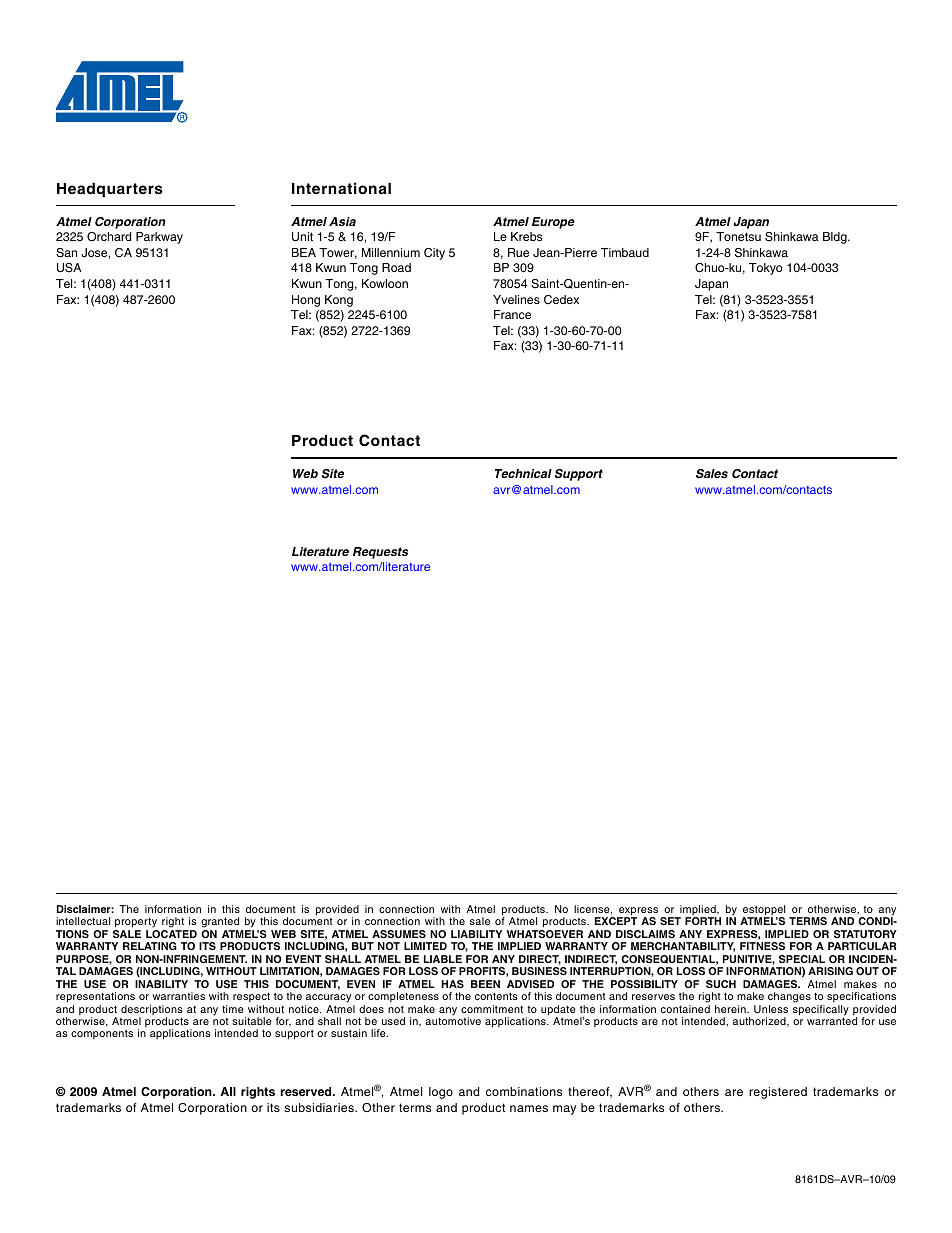 The height and width of the image is (1233, 952). Describe the element at coordinates (526, 236) in the image. I see `Krebs` at that location.
